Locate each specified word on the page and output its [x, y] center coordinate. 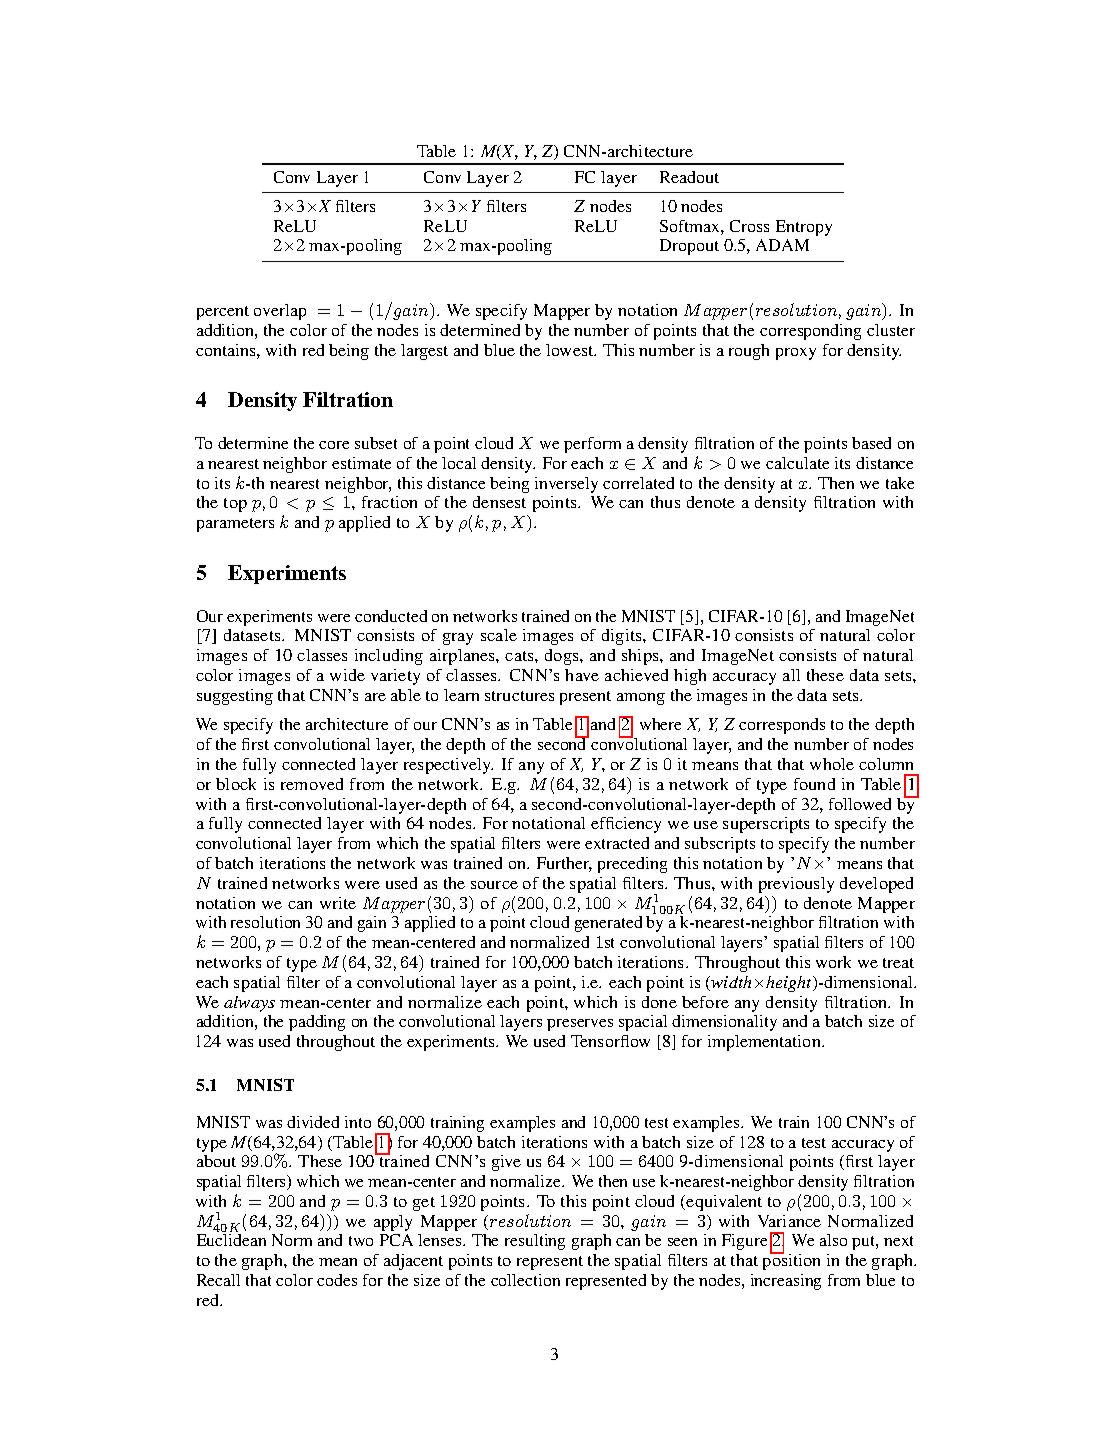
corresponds [782, 726]
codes [337, 1280]
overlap [280, 312]
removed [312, 784]
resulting [535, 1242]
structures [519, 696]
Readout [689, 177]
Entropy [804, 228]
